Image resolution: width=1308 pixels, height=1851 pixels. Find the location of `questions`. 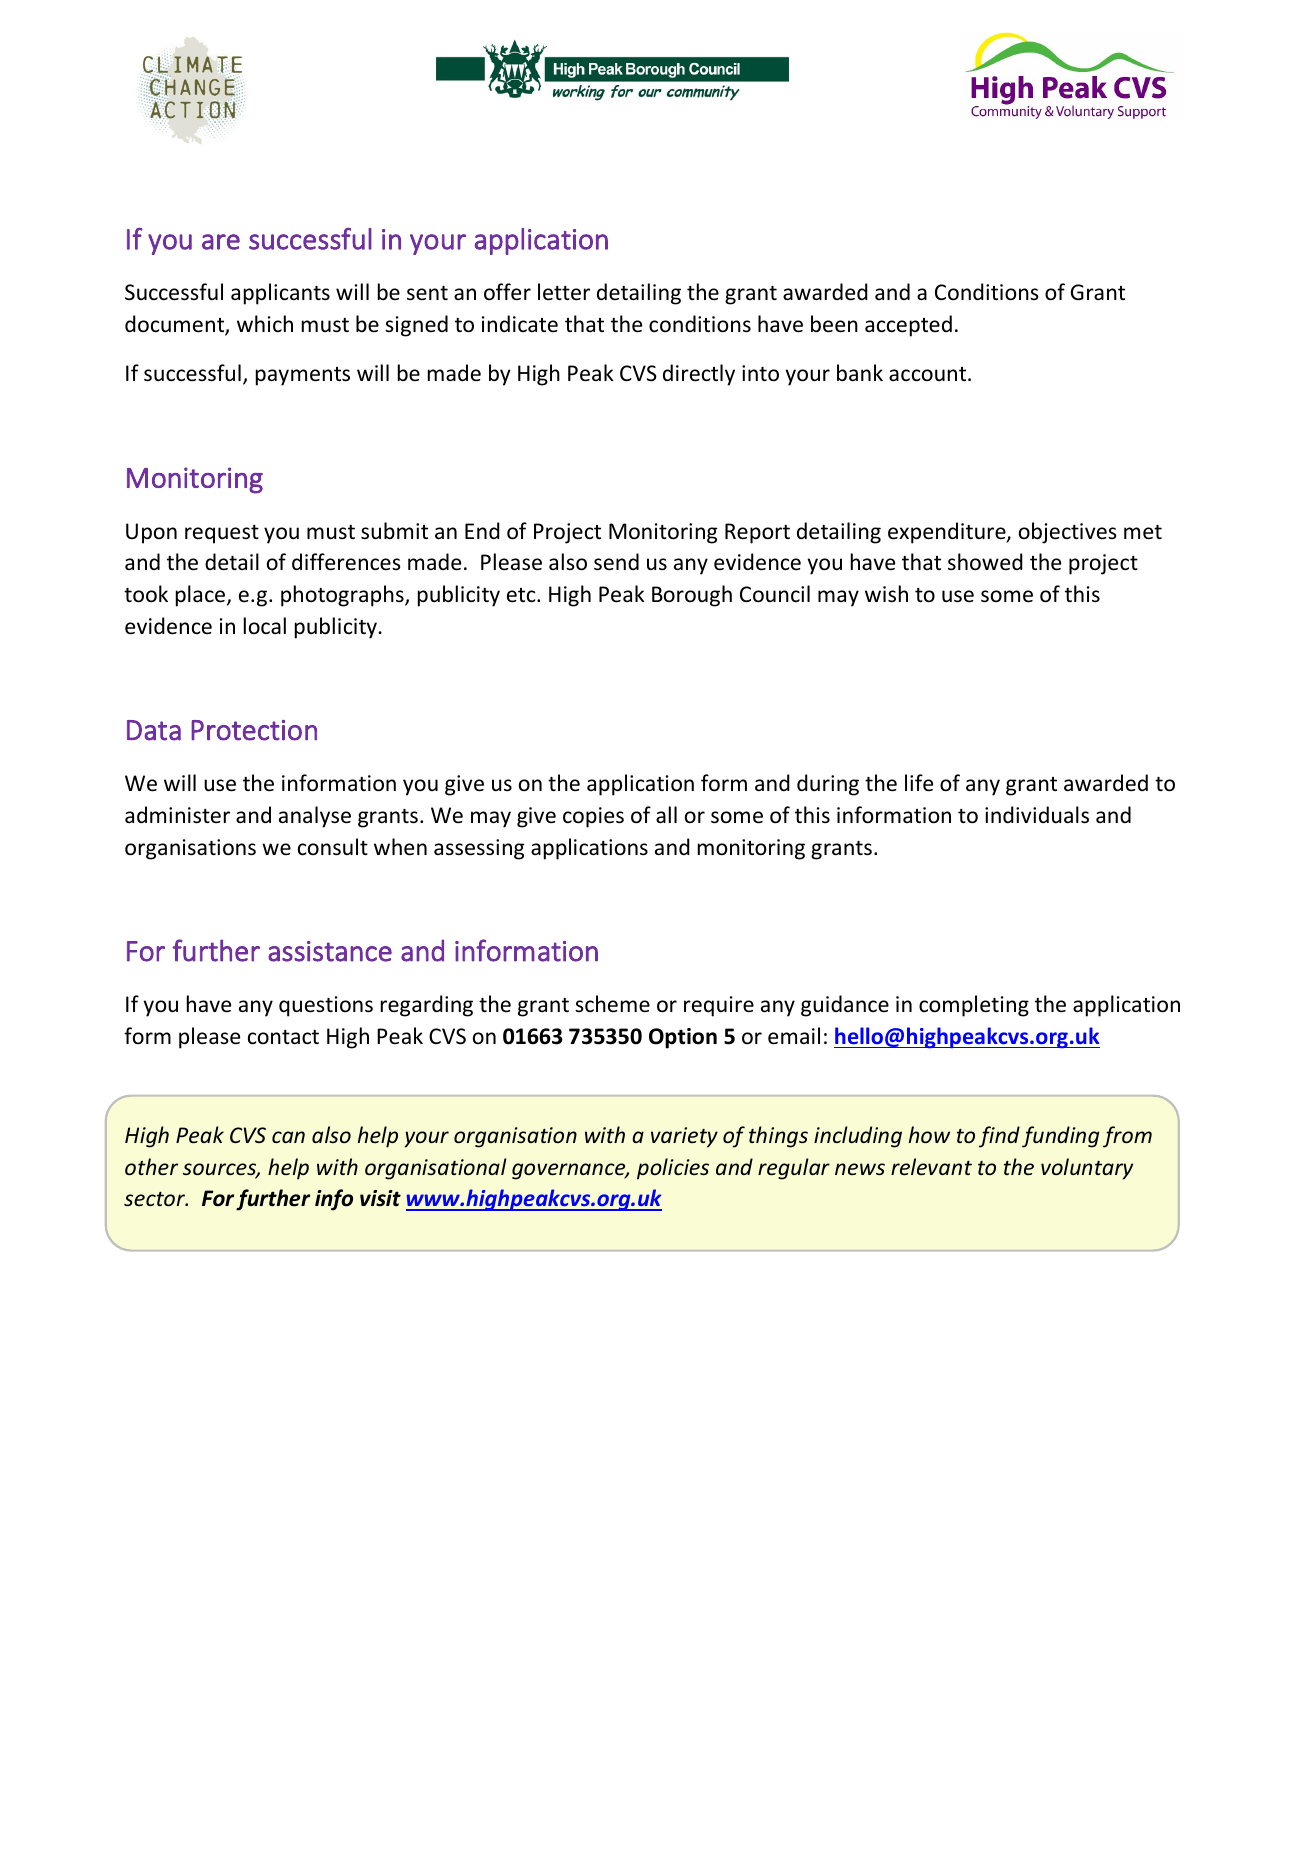

questions is located at coordinates (326, 1006).
